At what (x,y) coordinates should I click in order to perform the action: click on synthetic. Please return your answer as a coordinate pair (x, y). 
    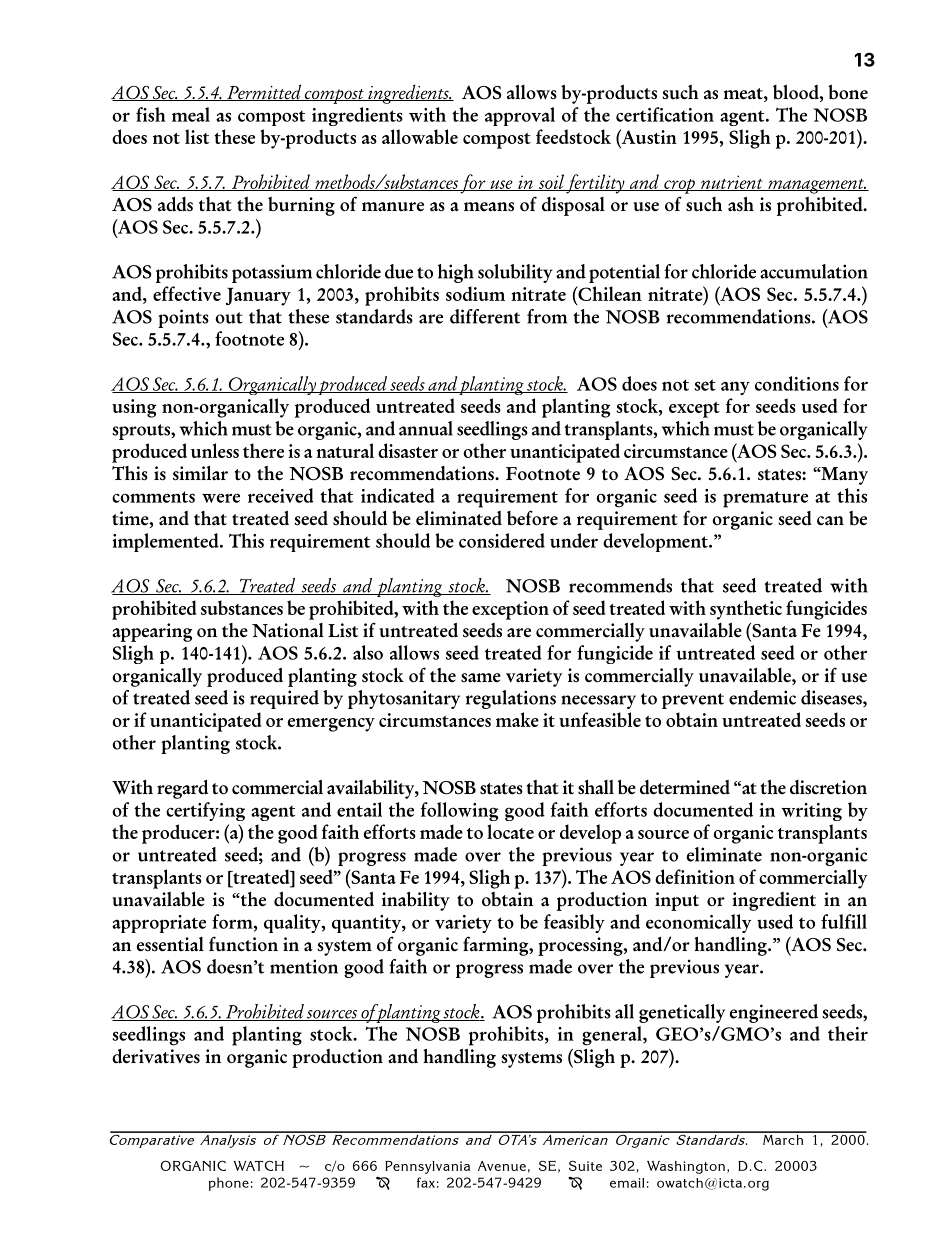
    Looking at the image, I should click on (746, 610).
